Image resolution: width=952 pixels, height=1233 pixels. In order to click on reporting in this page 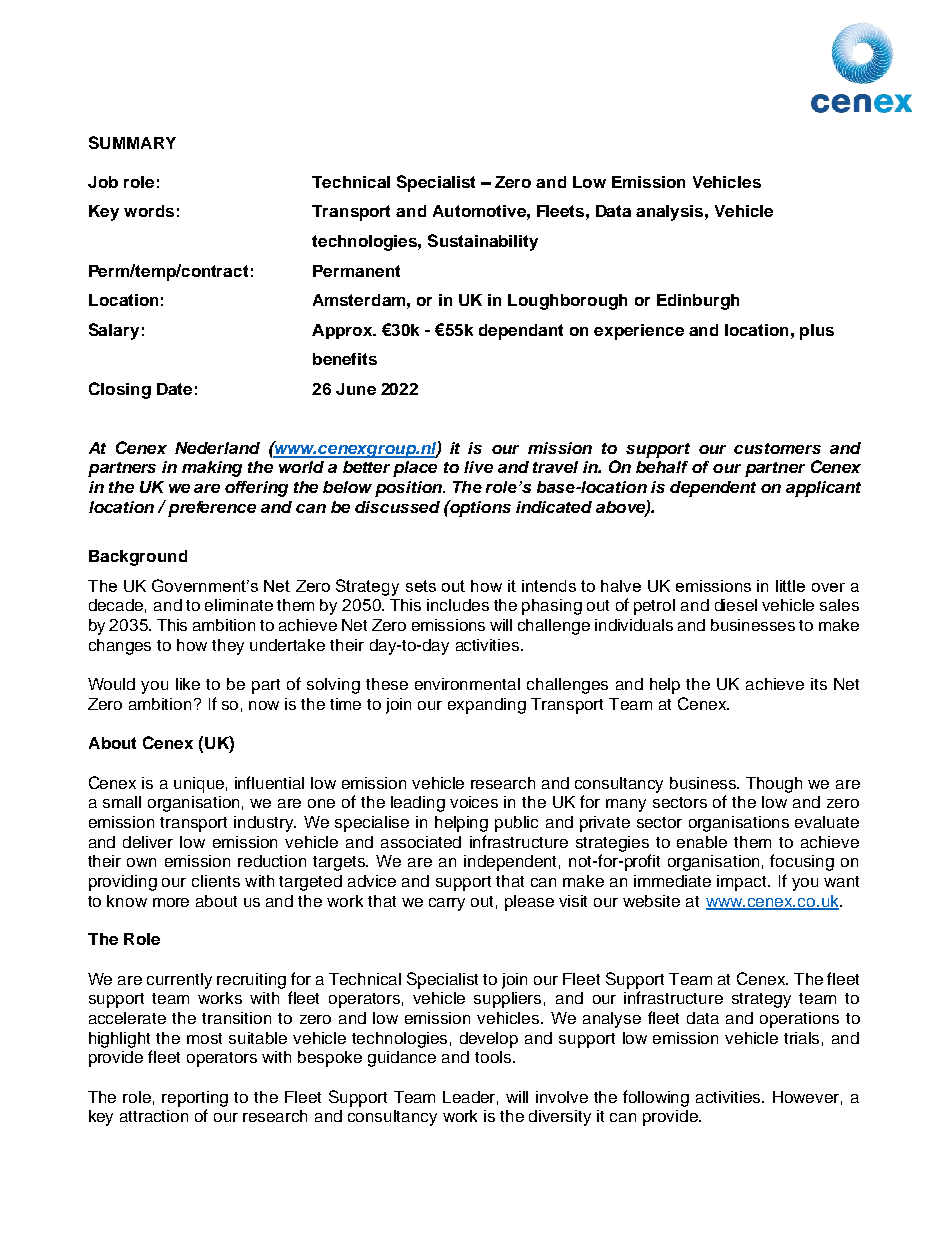, I will do `click(195, 1099)`.
